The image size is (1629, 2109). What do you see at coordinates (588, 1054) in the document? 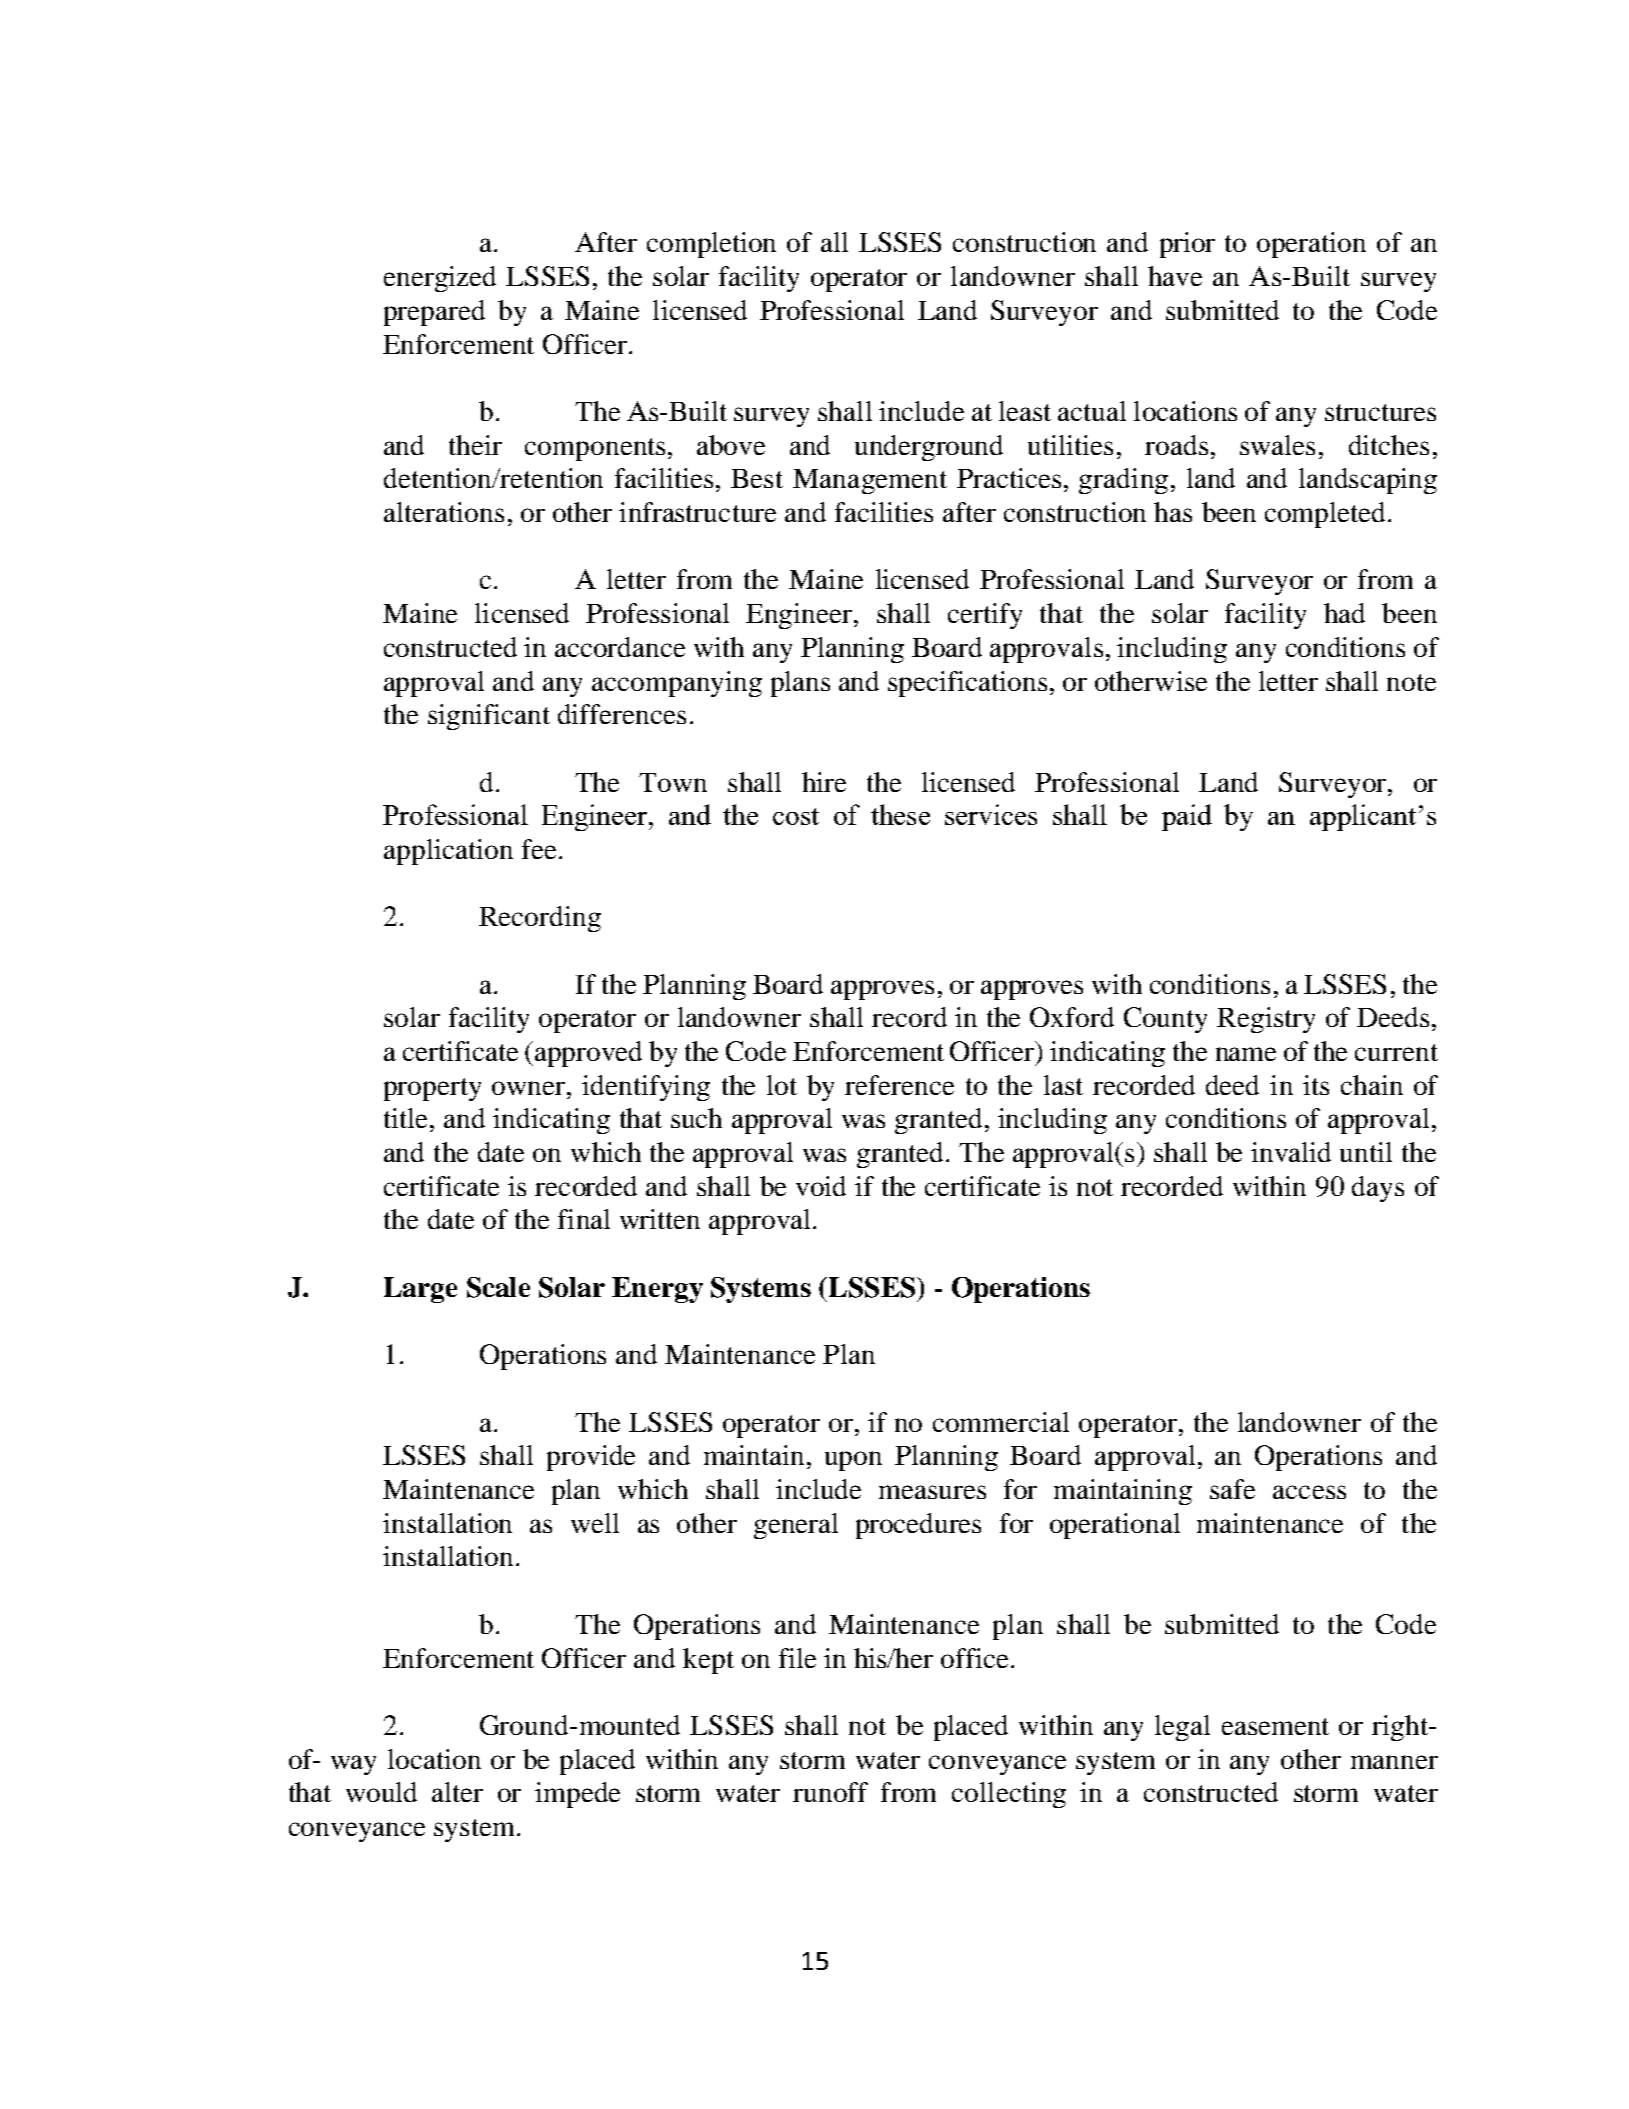
I see `approved` at bounding box center [588, 1054].
